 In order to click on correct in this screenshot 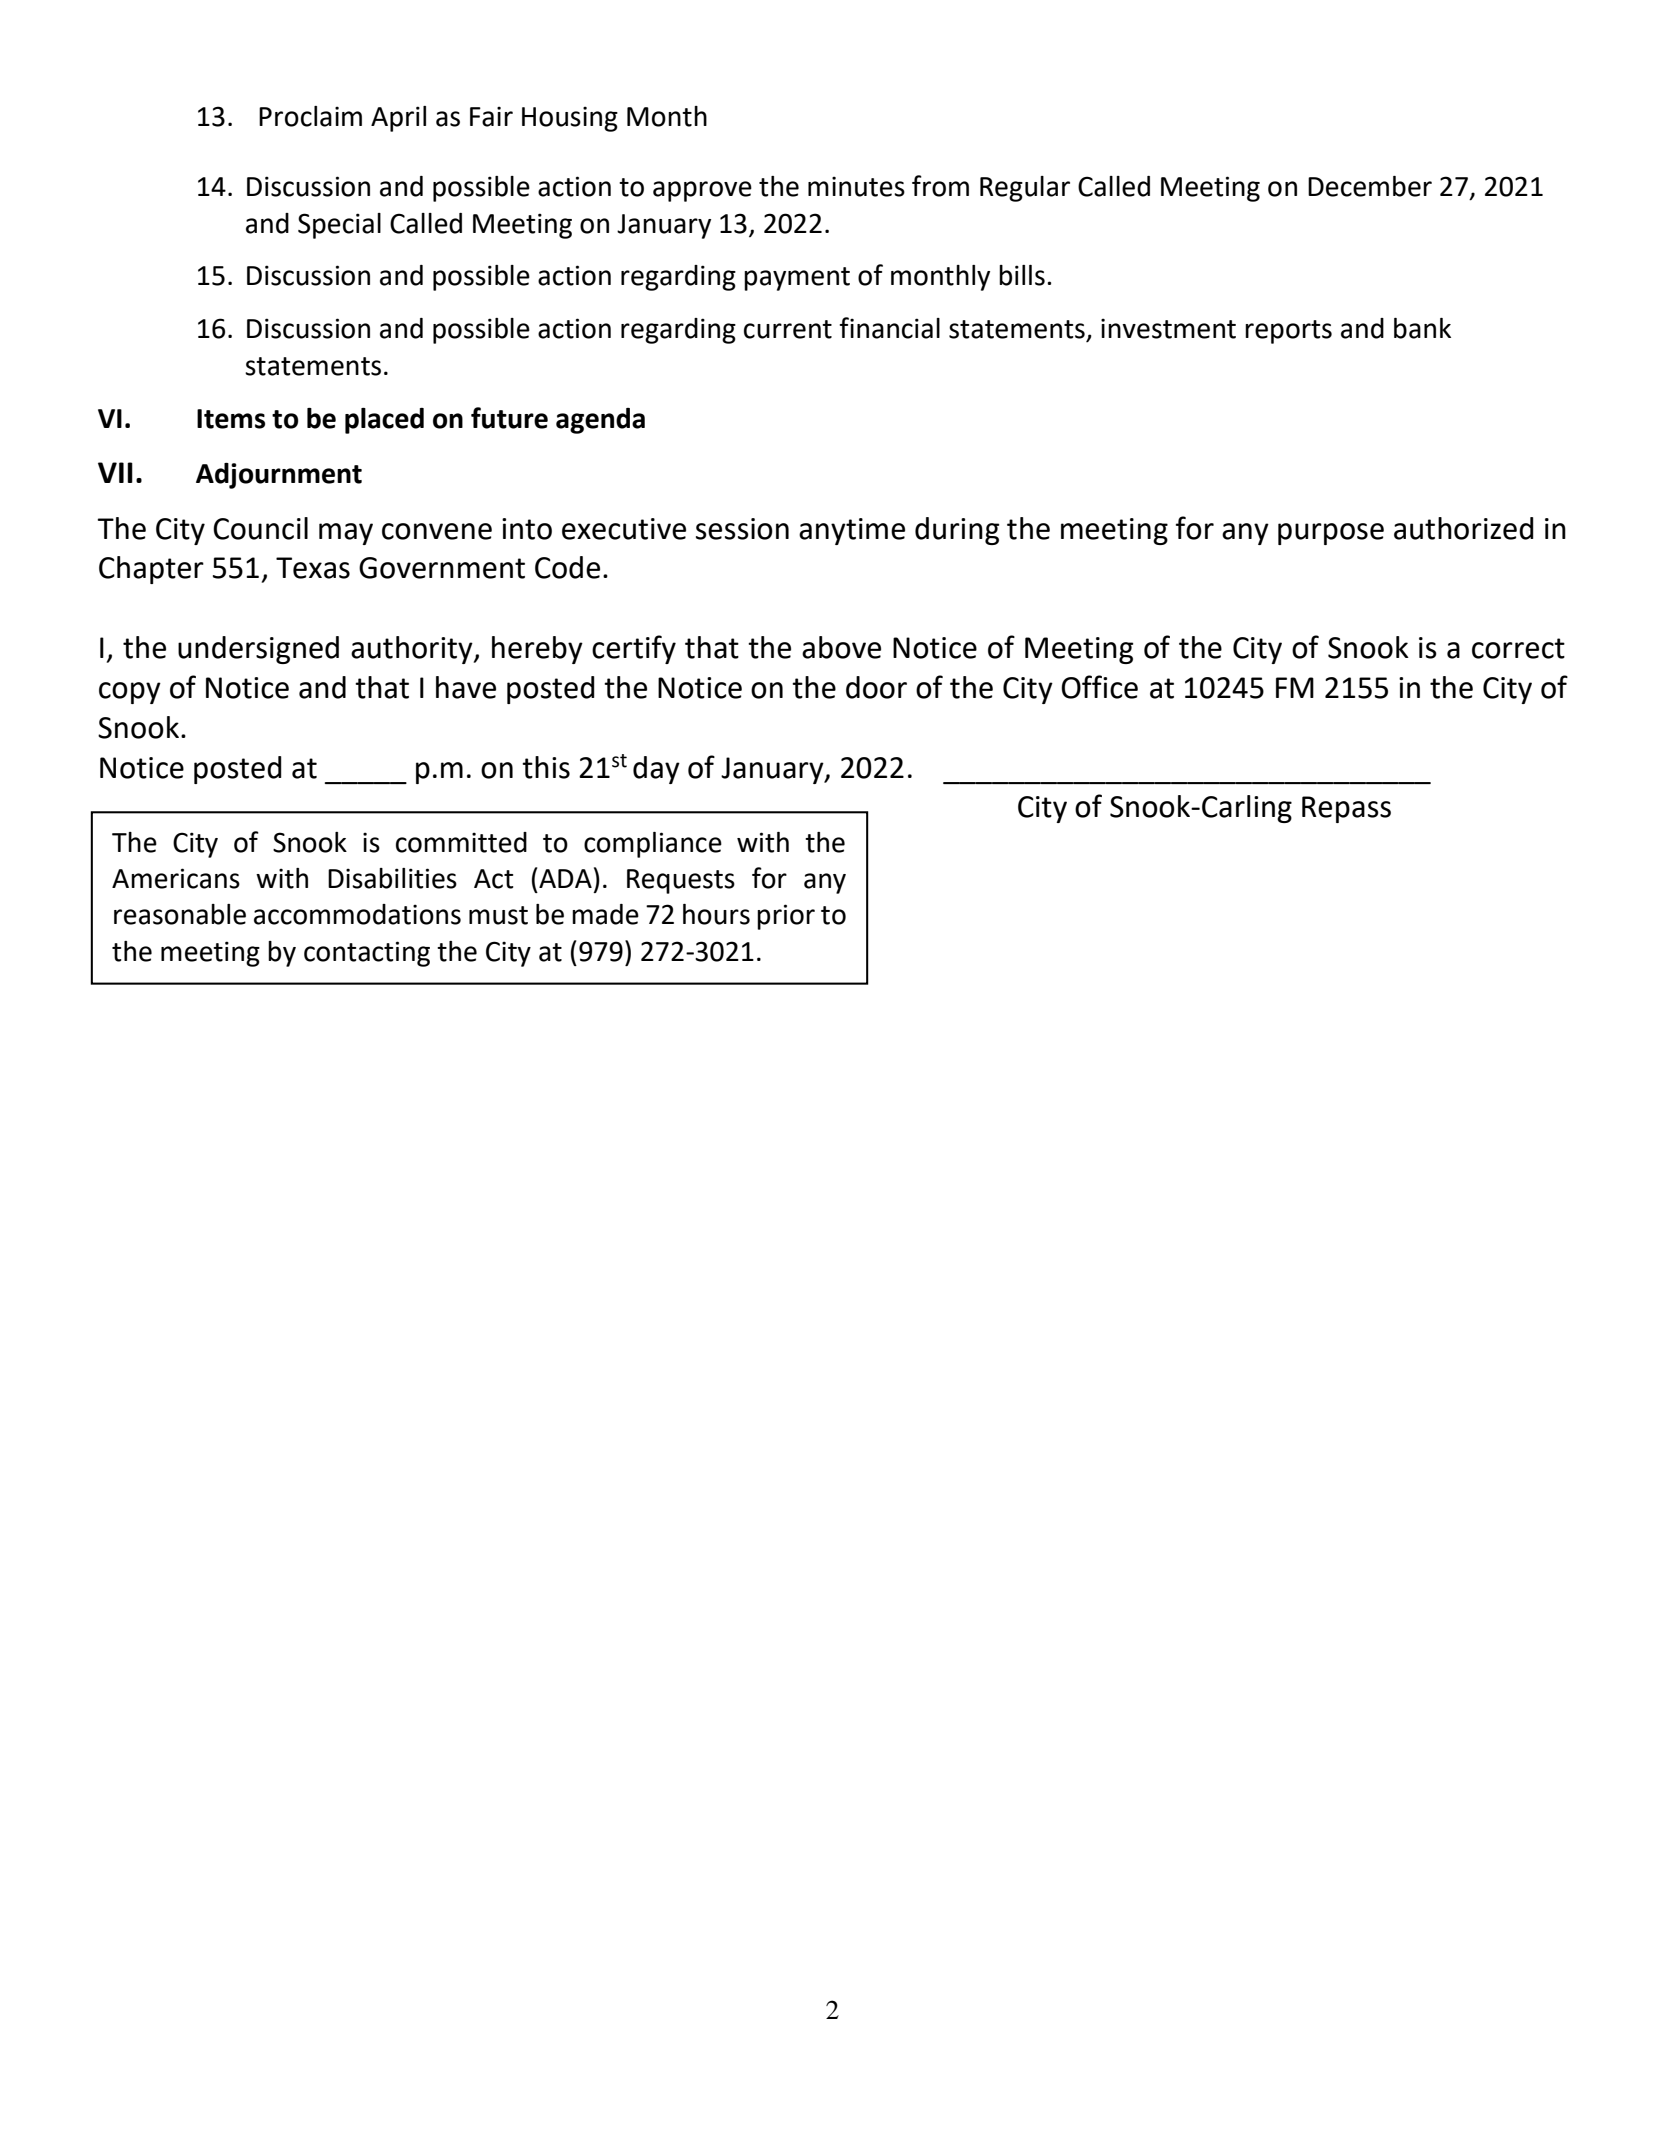, I will do `click(1518, 648)`.
